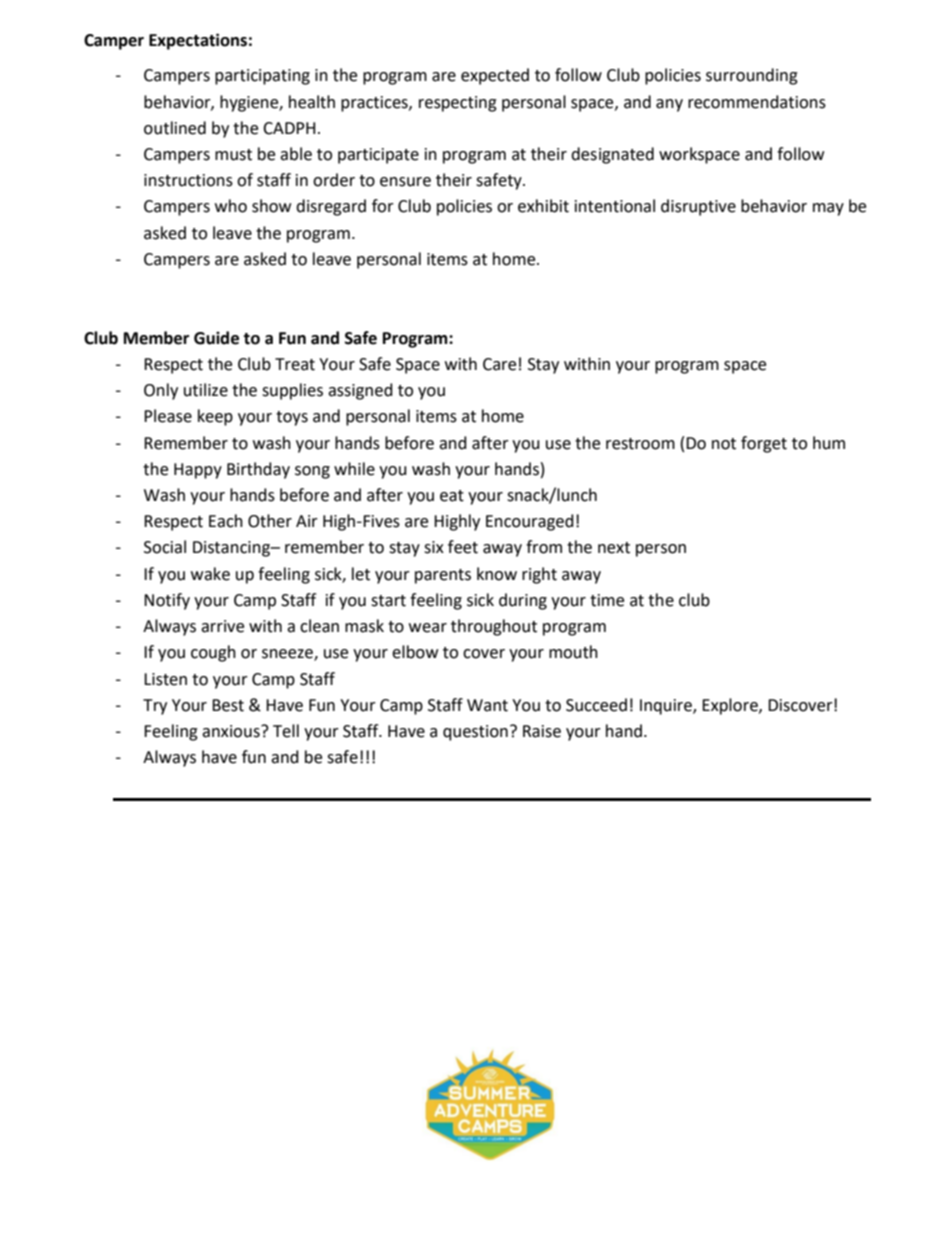 The width and height of the screenshot is (952, 1233). Describe the element at coordinates (228, 705) in the screenshot. I see `Best` at that location.
